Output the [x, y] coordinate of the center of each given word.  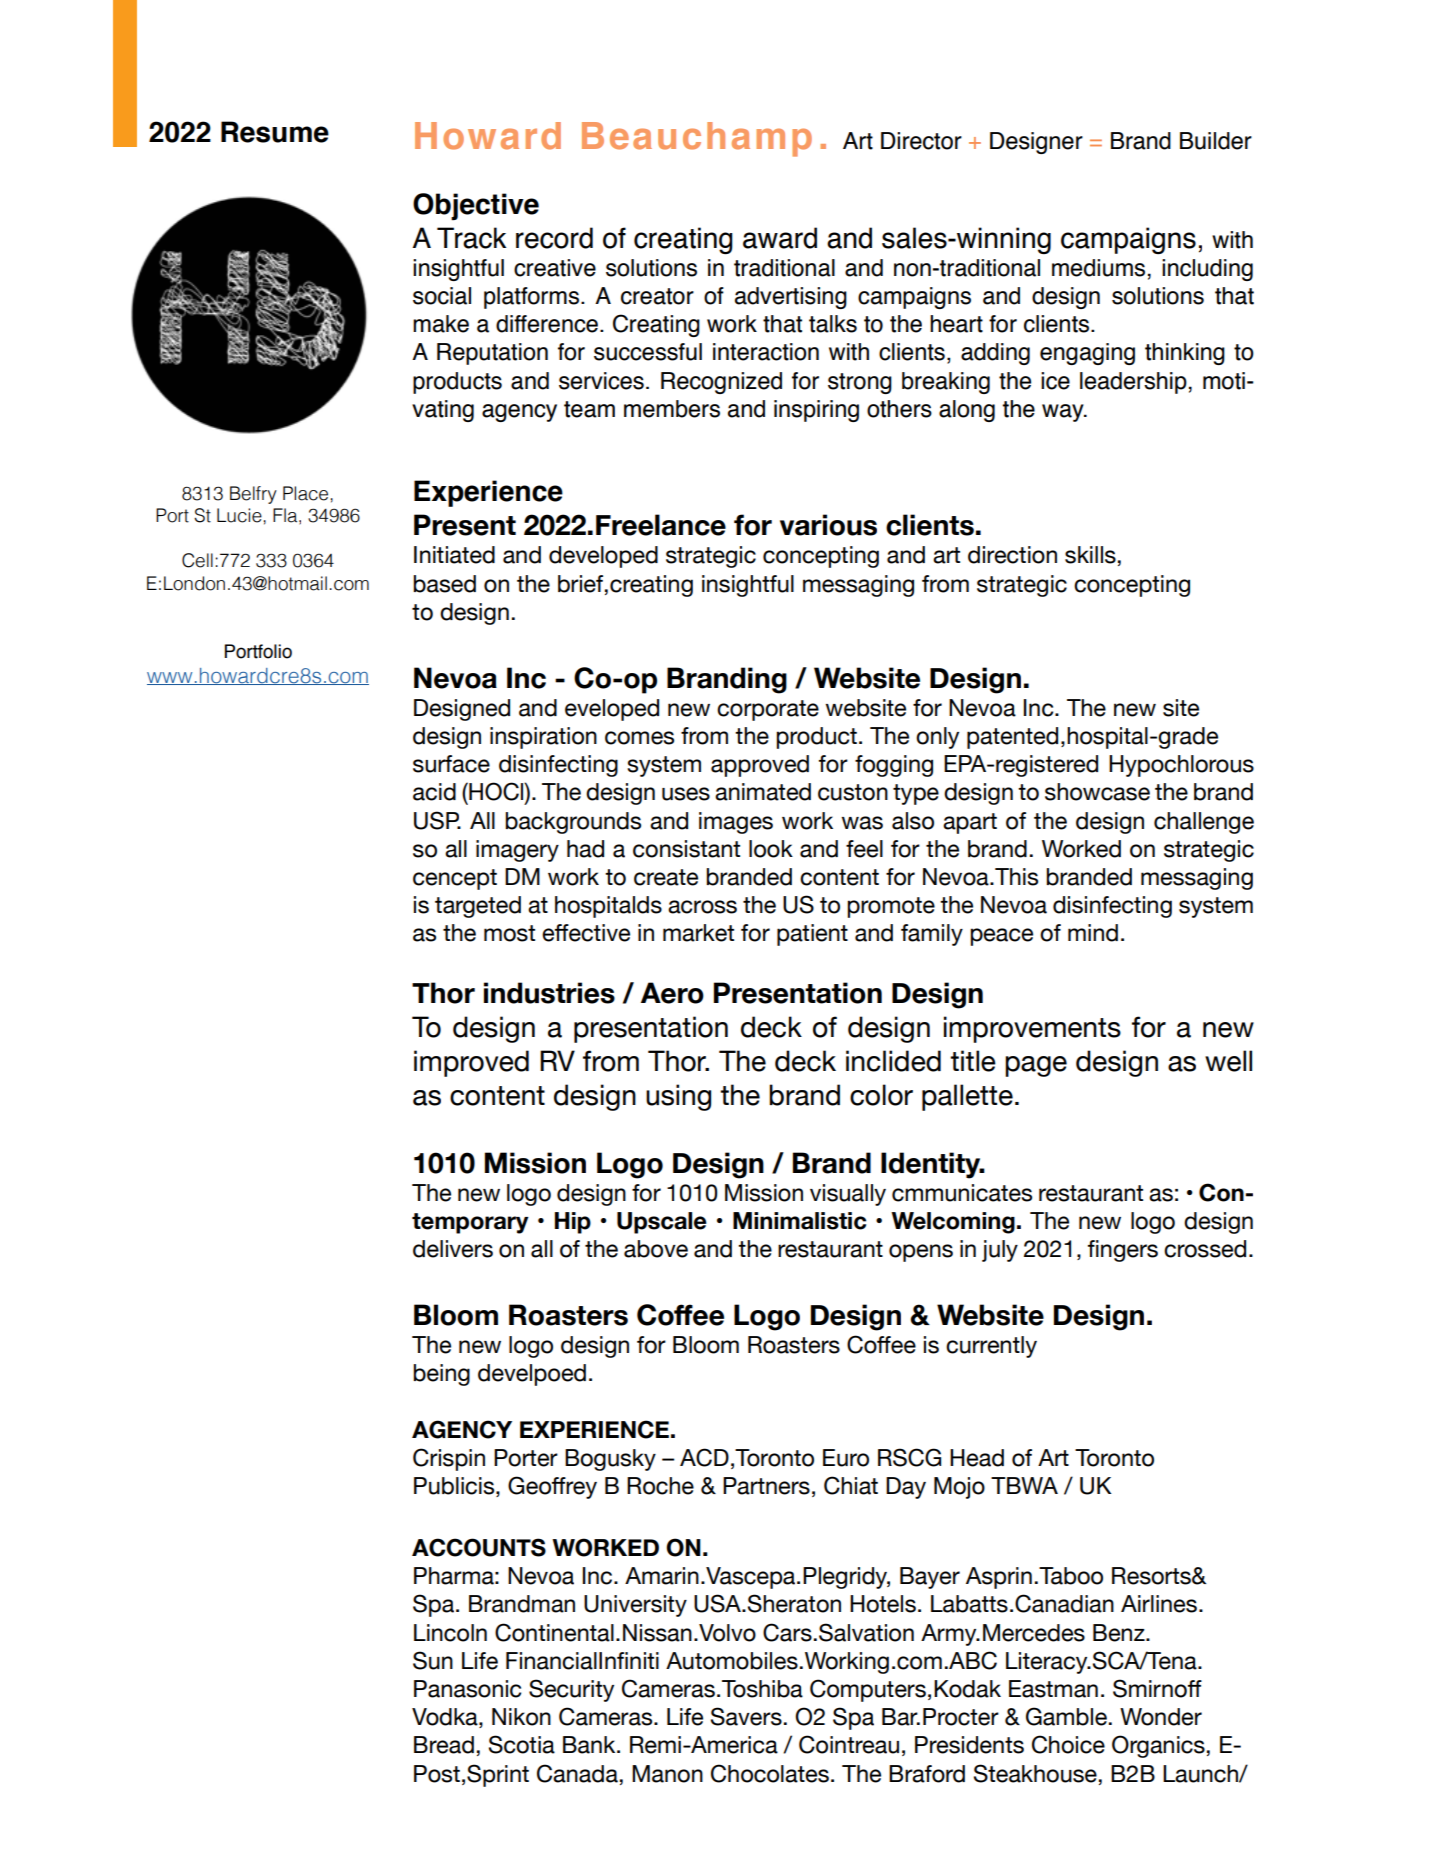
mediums [1098, 268]
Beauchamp [697, 139]
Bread [444, 1745]
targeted [478, 907]
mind [1093, 933]
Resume [275, 132]
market [698, 933]
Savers [746, 1716]
